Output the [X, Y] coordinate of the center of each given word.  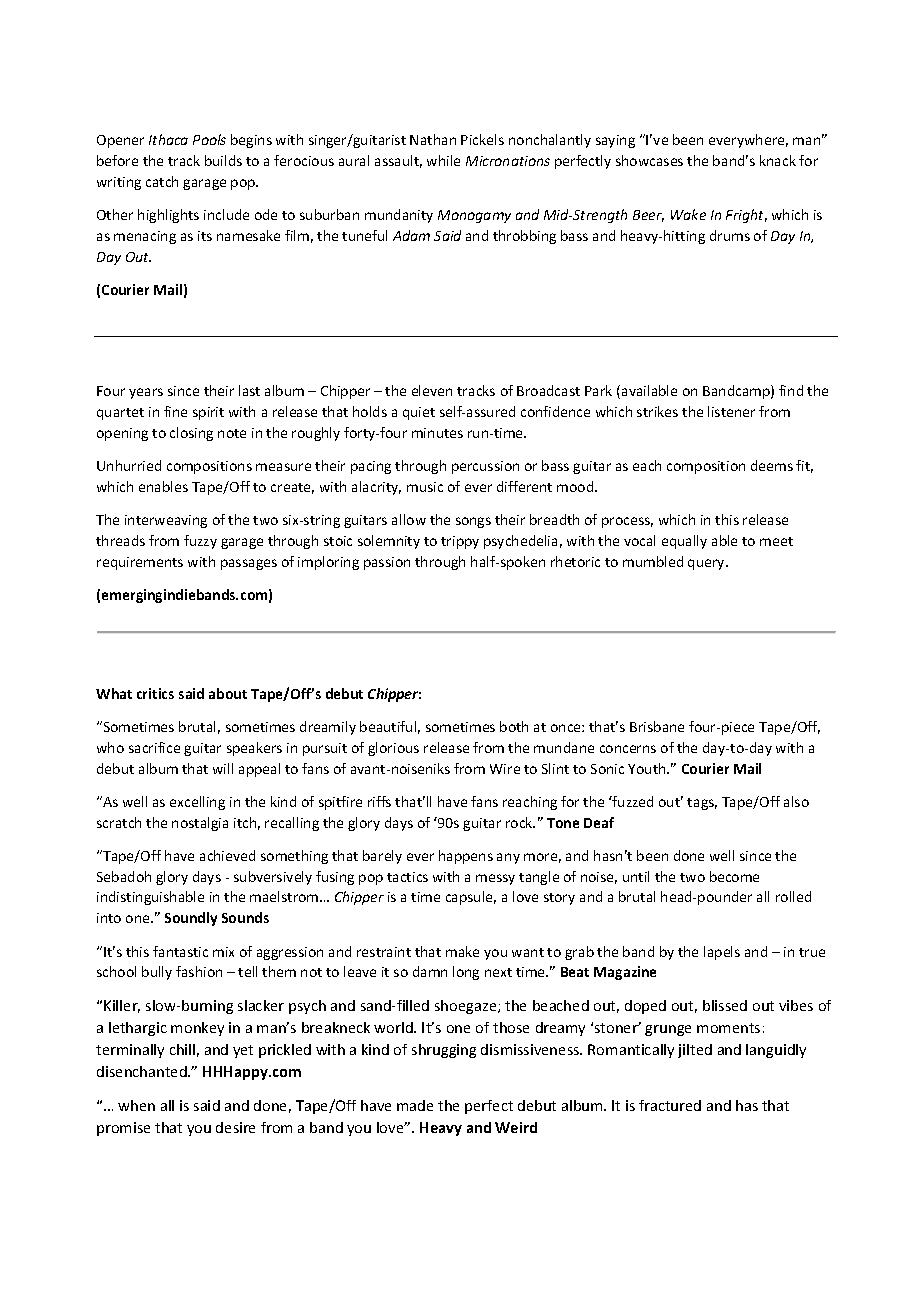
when [136, 1105]
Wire [505, 769]
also [796, 801]
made [415, 1105]
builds [223, 160]
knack [778, 160]
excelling [197, 803]
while [443, 160]
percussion [485, 467]
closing [191, 434]
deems [772, 465]
